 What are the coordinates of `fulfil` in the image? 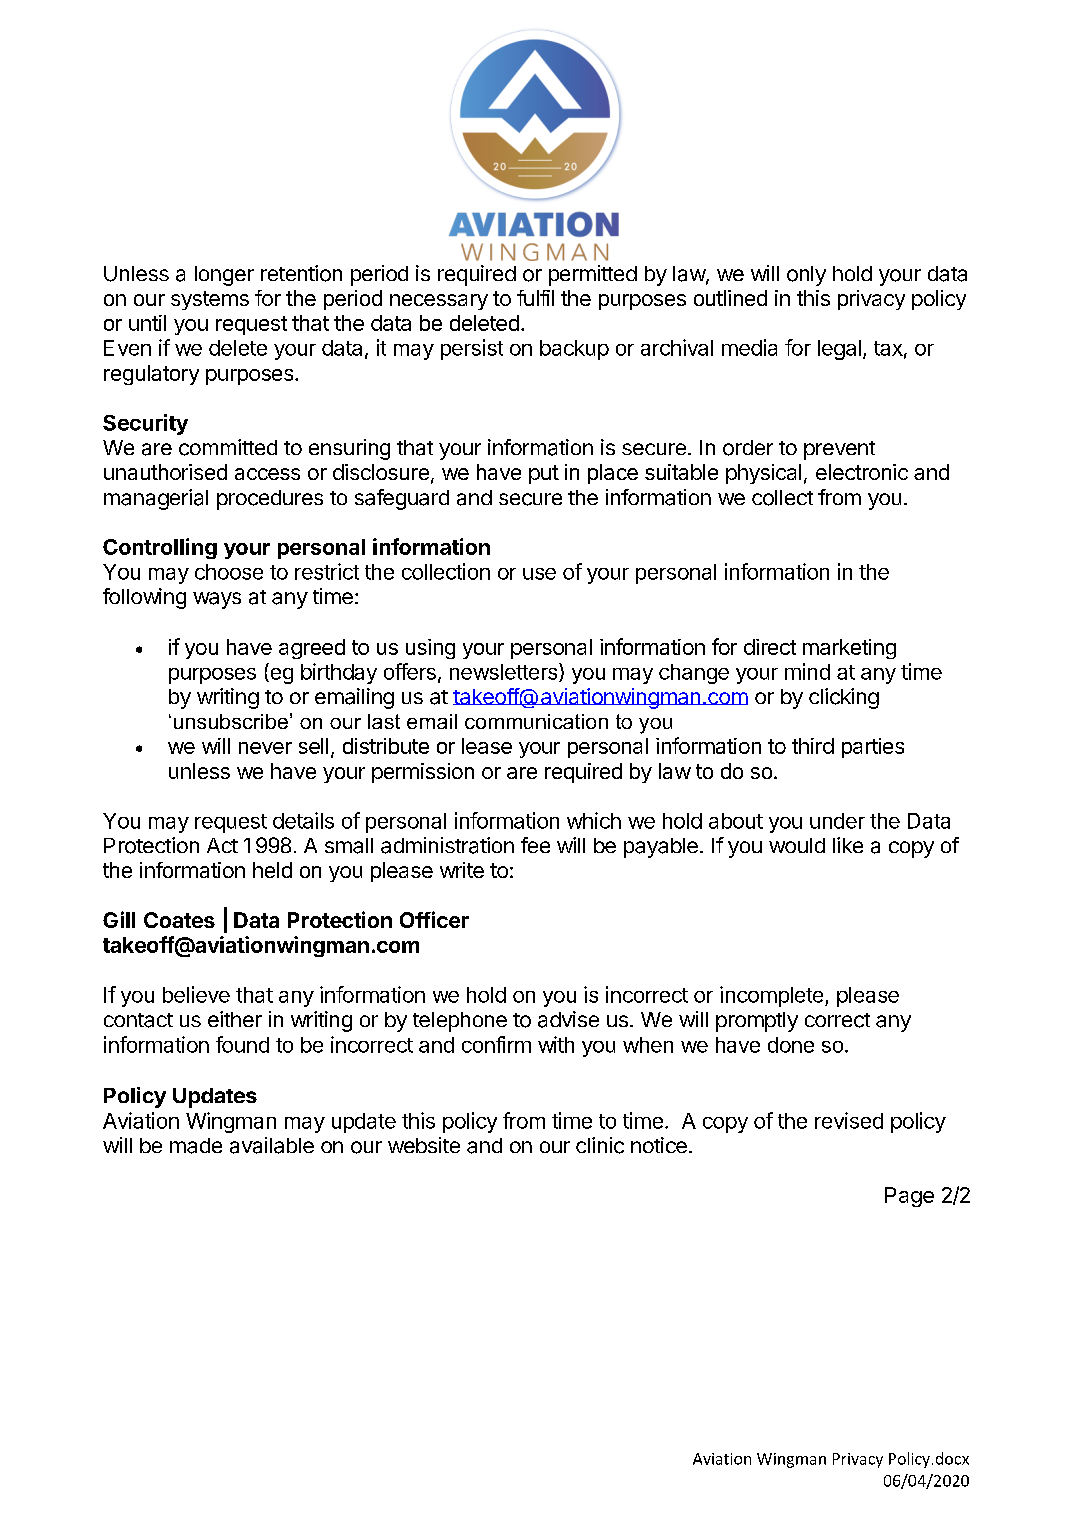 It's located at (535, 298).
